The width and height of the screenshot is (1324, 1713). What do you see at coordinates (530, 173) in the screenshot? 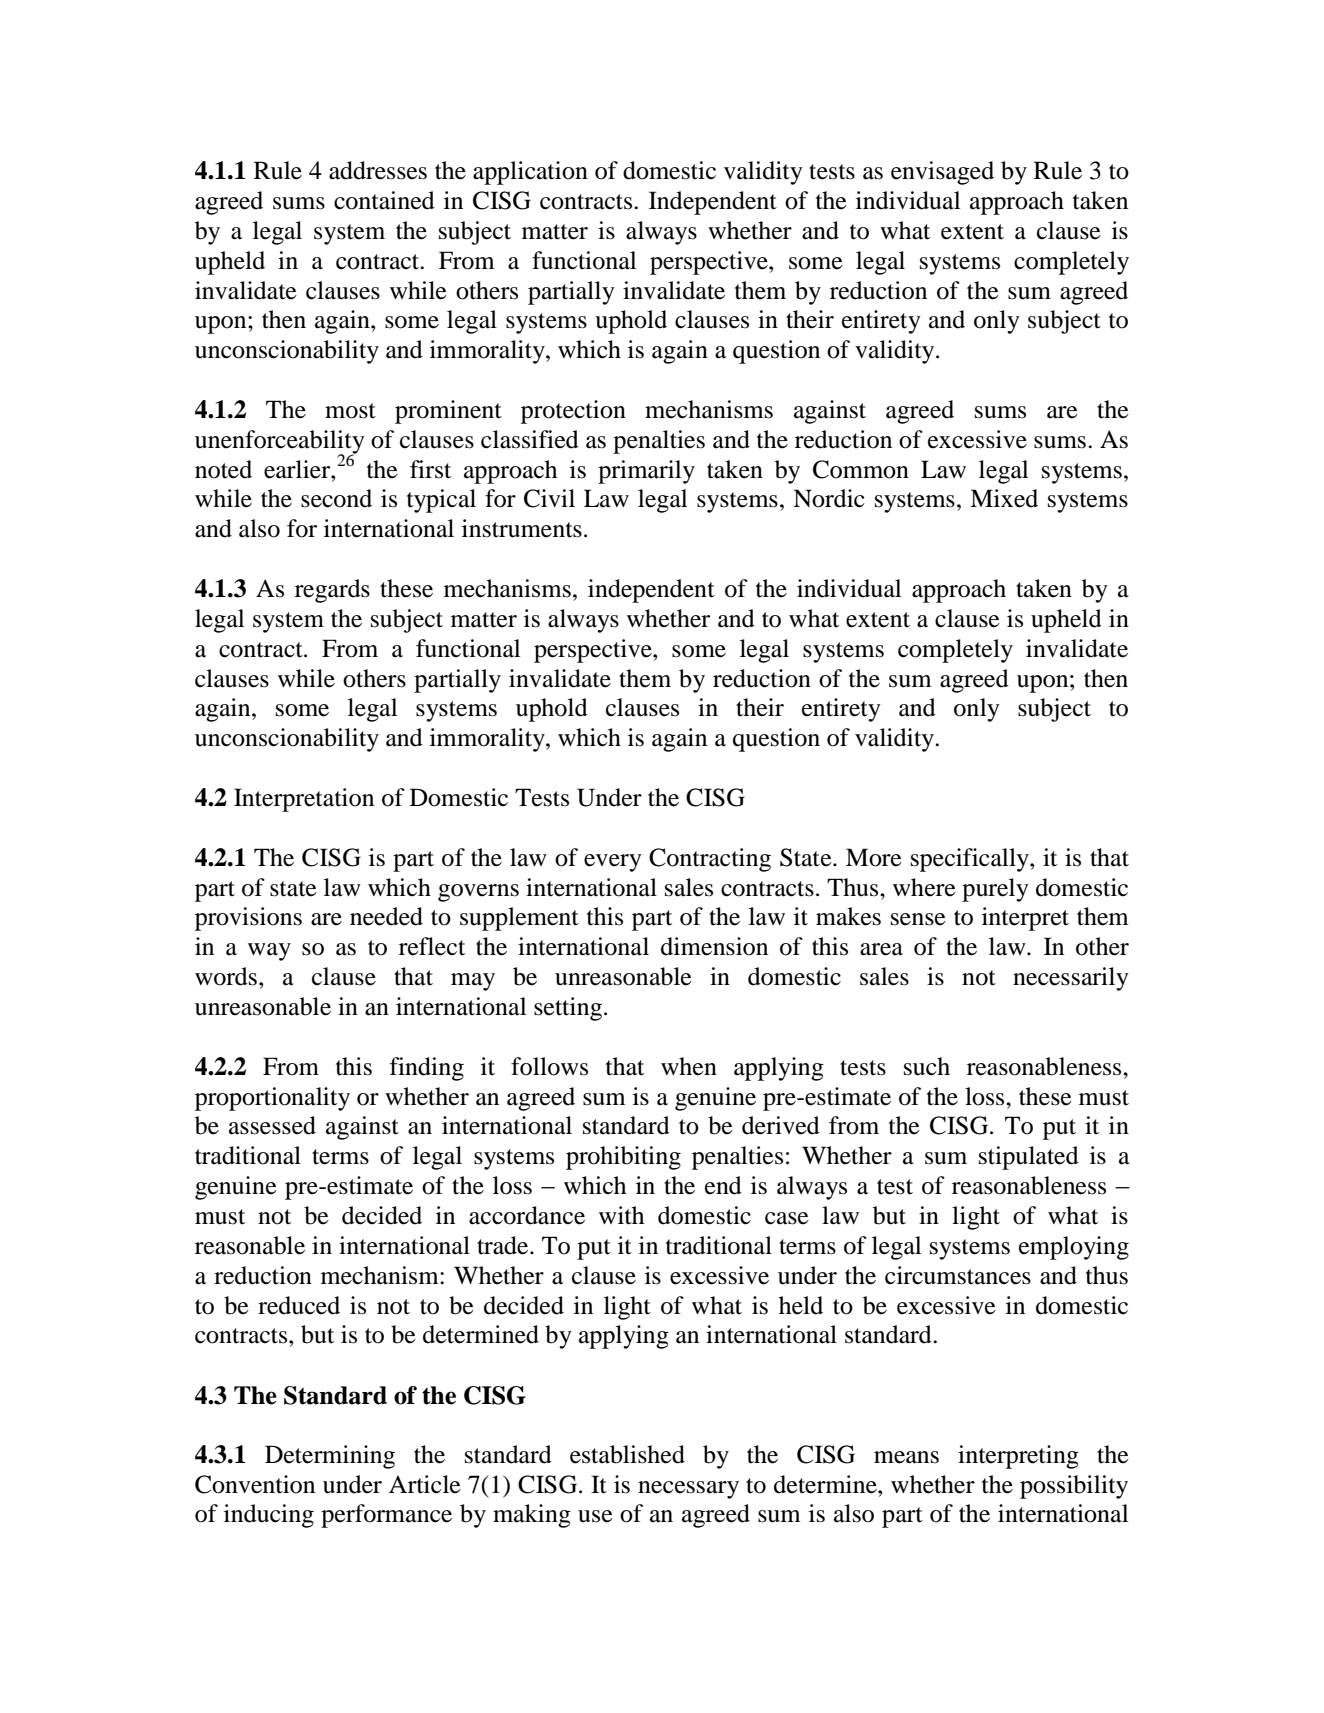
I see `application` at bounding box center [530, 173].
